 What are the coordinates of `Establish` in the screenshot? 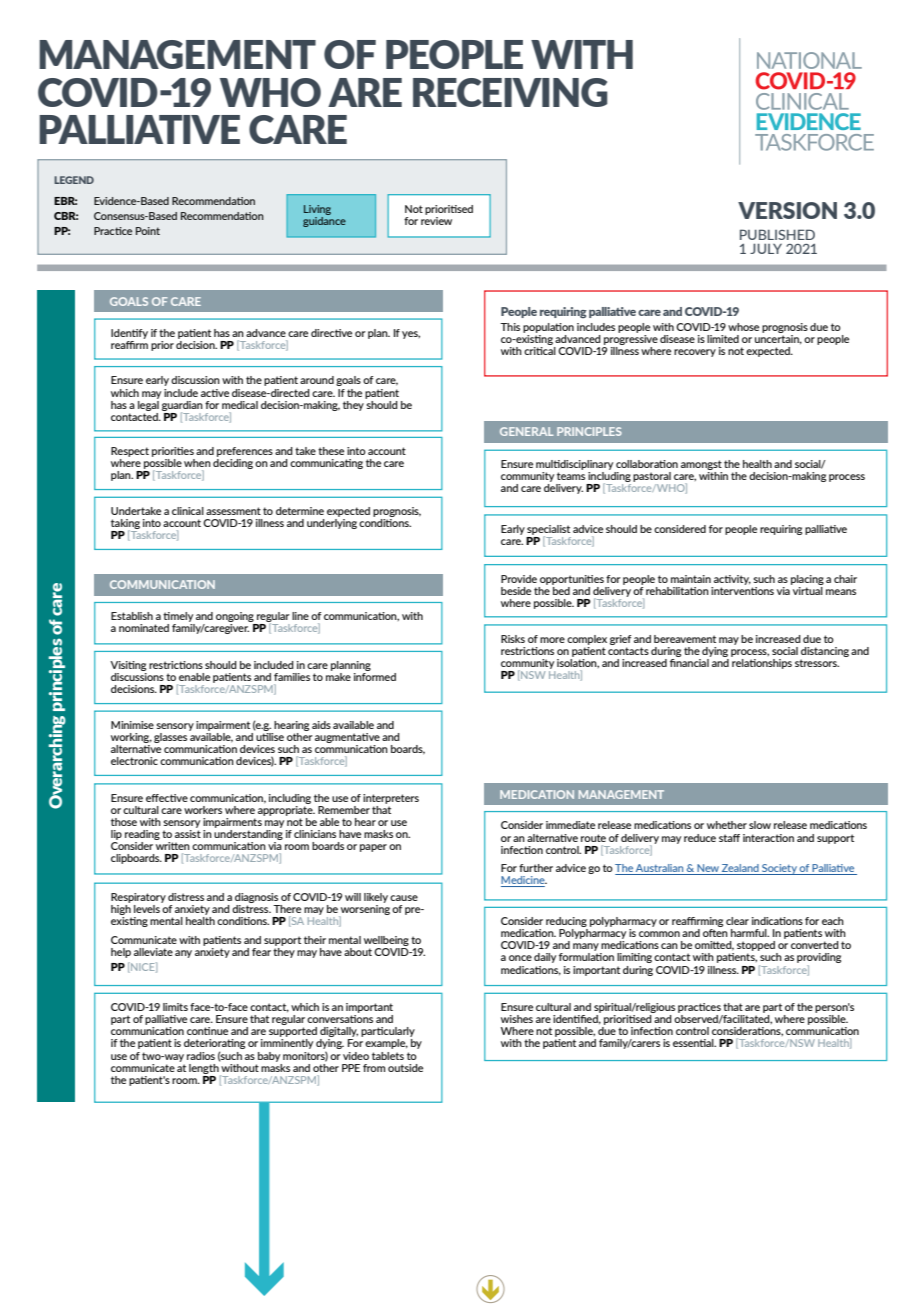 It's located at (132, 616).
